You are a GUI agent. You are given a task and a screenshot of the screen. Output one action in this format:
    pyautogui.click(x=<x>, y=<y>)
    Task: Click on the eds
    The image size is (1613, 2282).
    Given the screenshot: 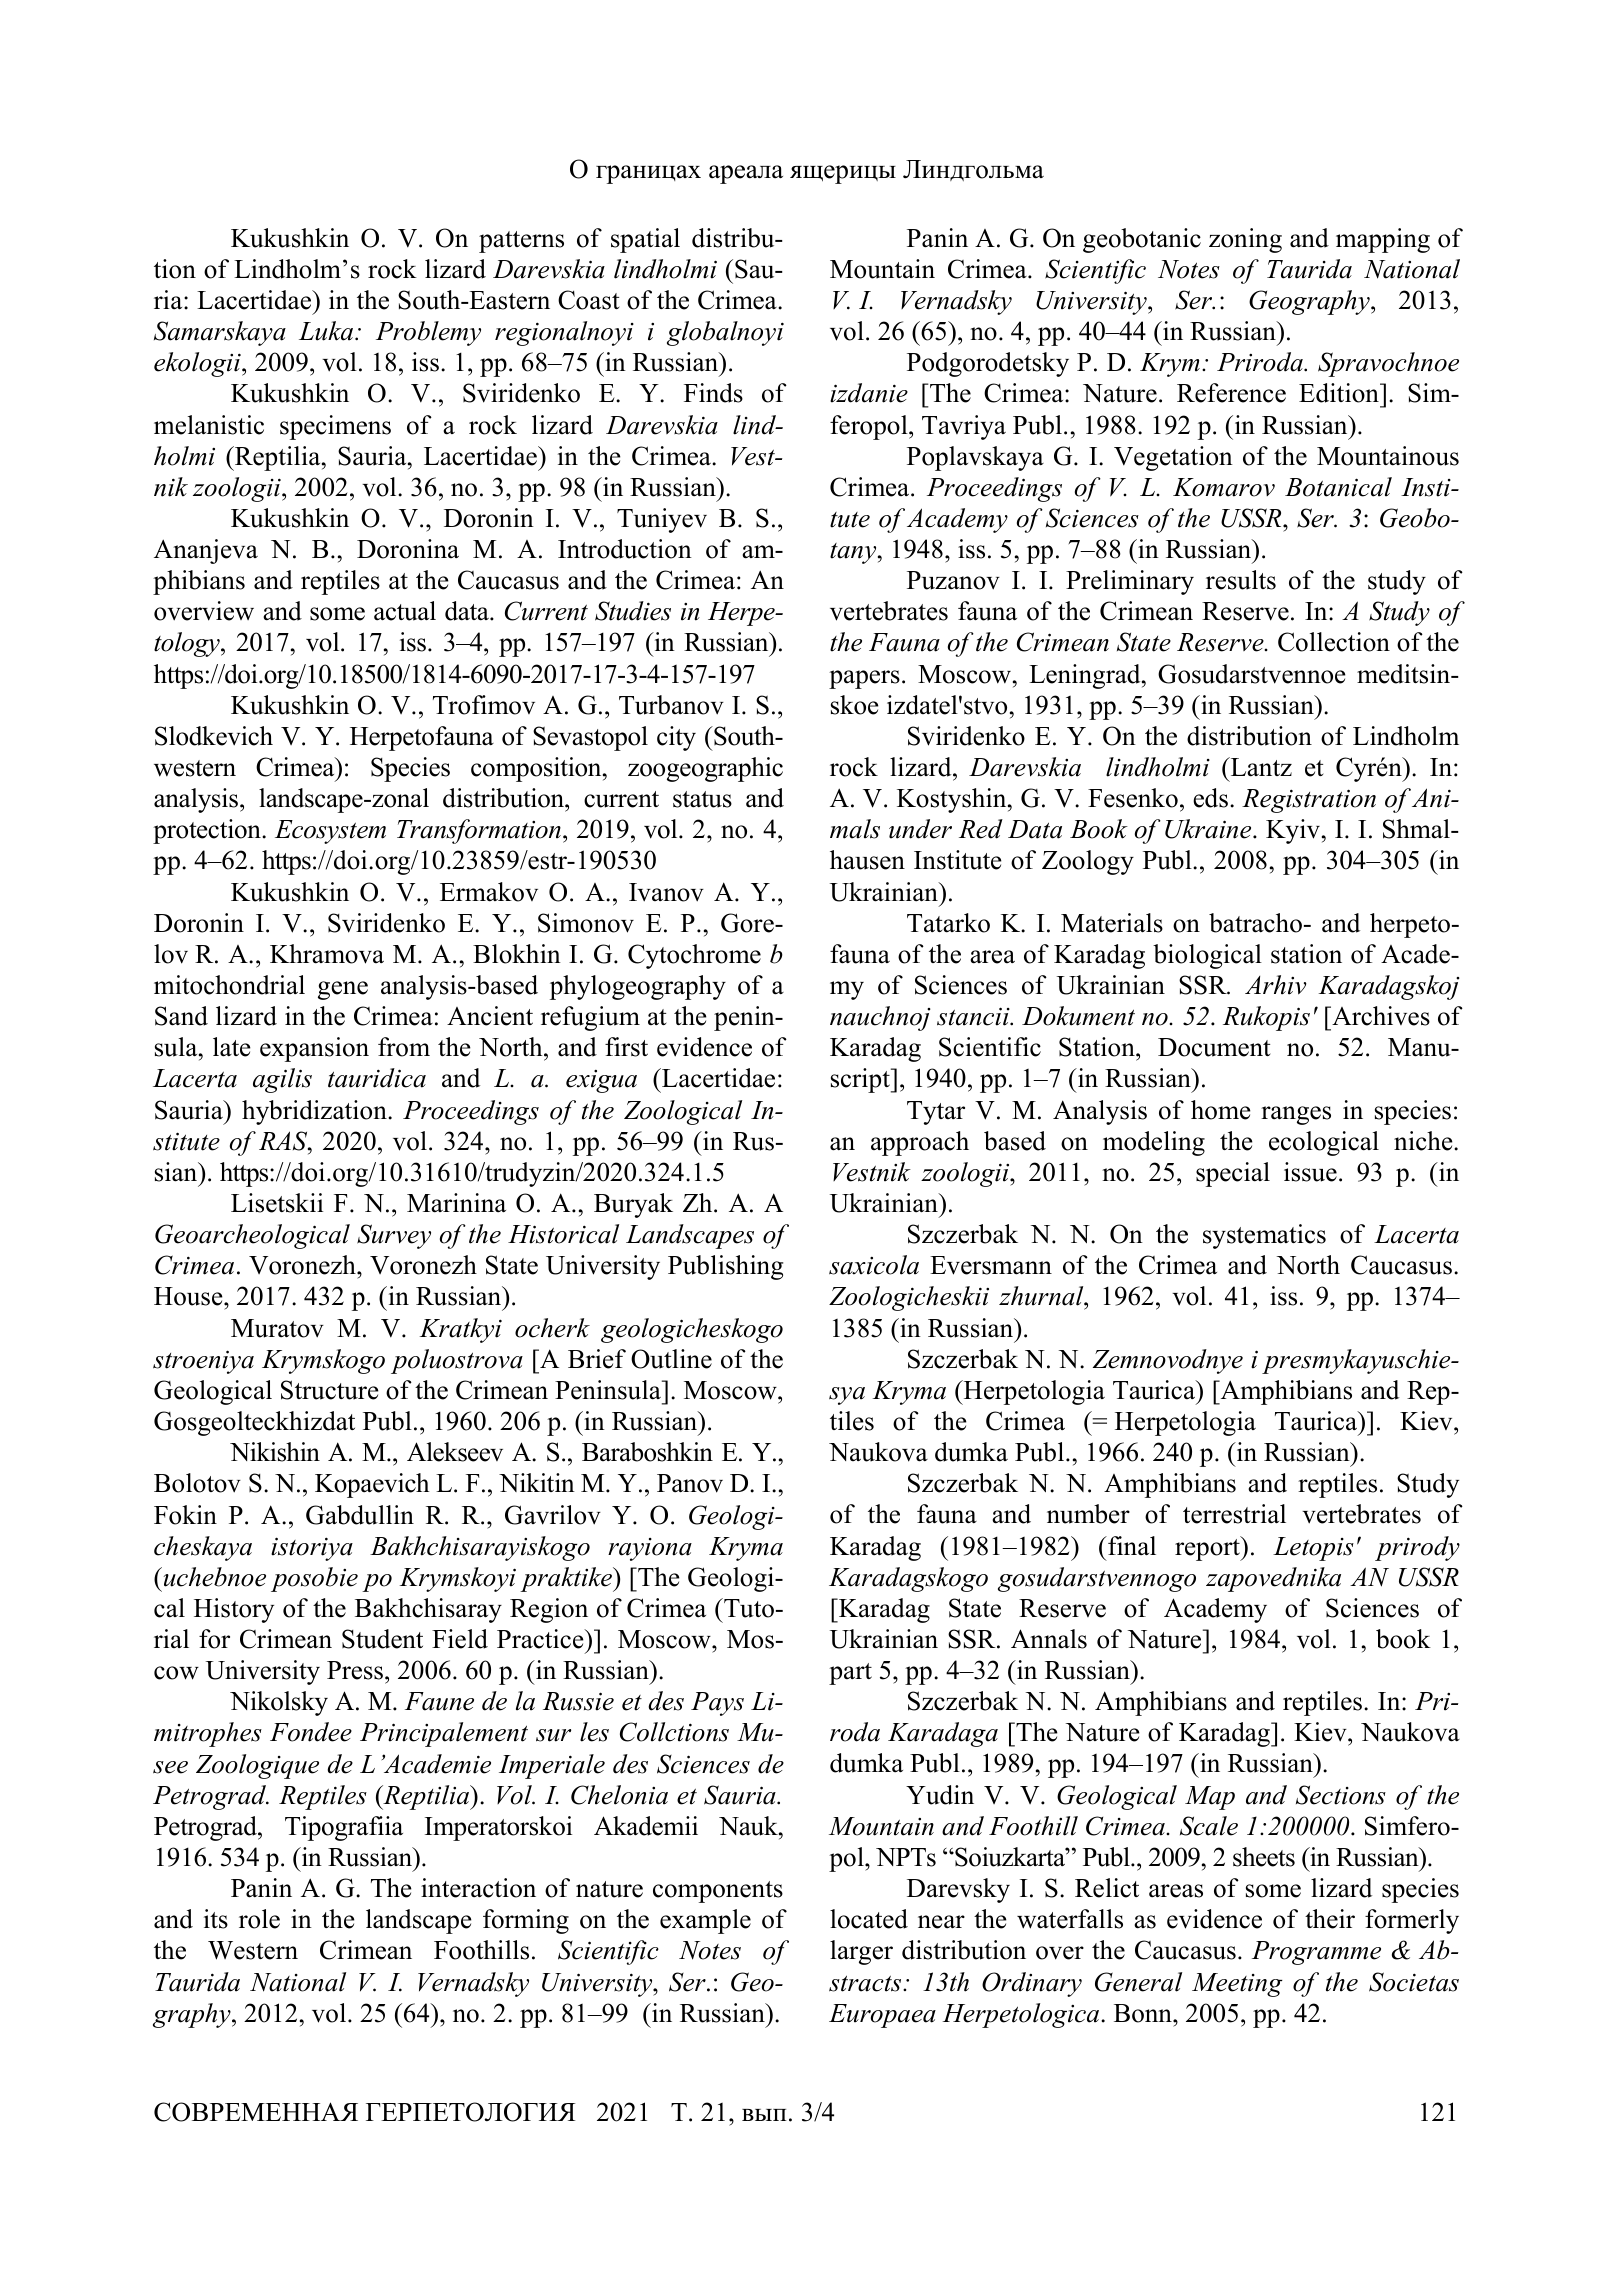 What is the action you would take?
    pyautogui.click(x=1210, y=798)
